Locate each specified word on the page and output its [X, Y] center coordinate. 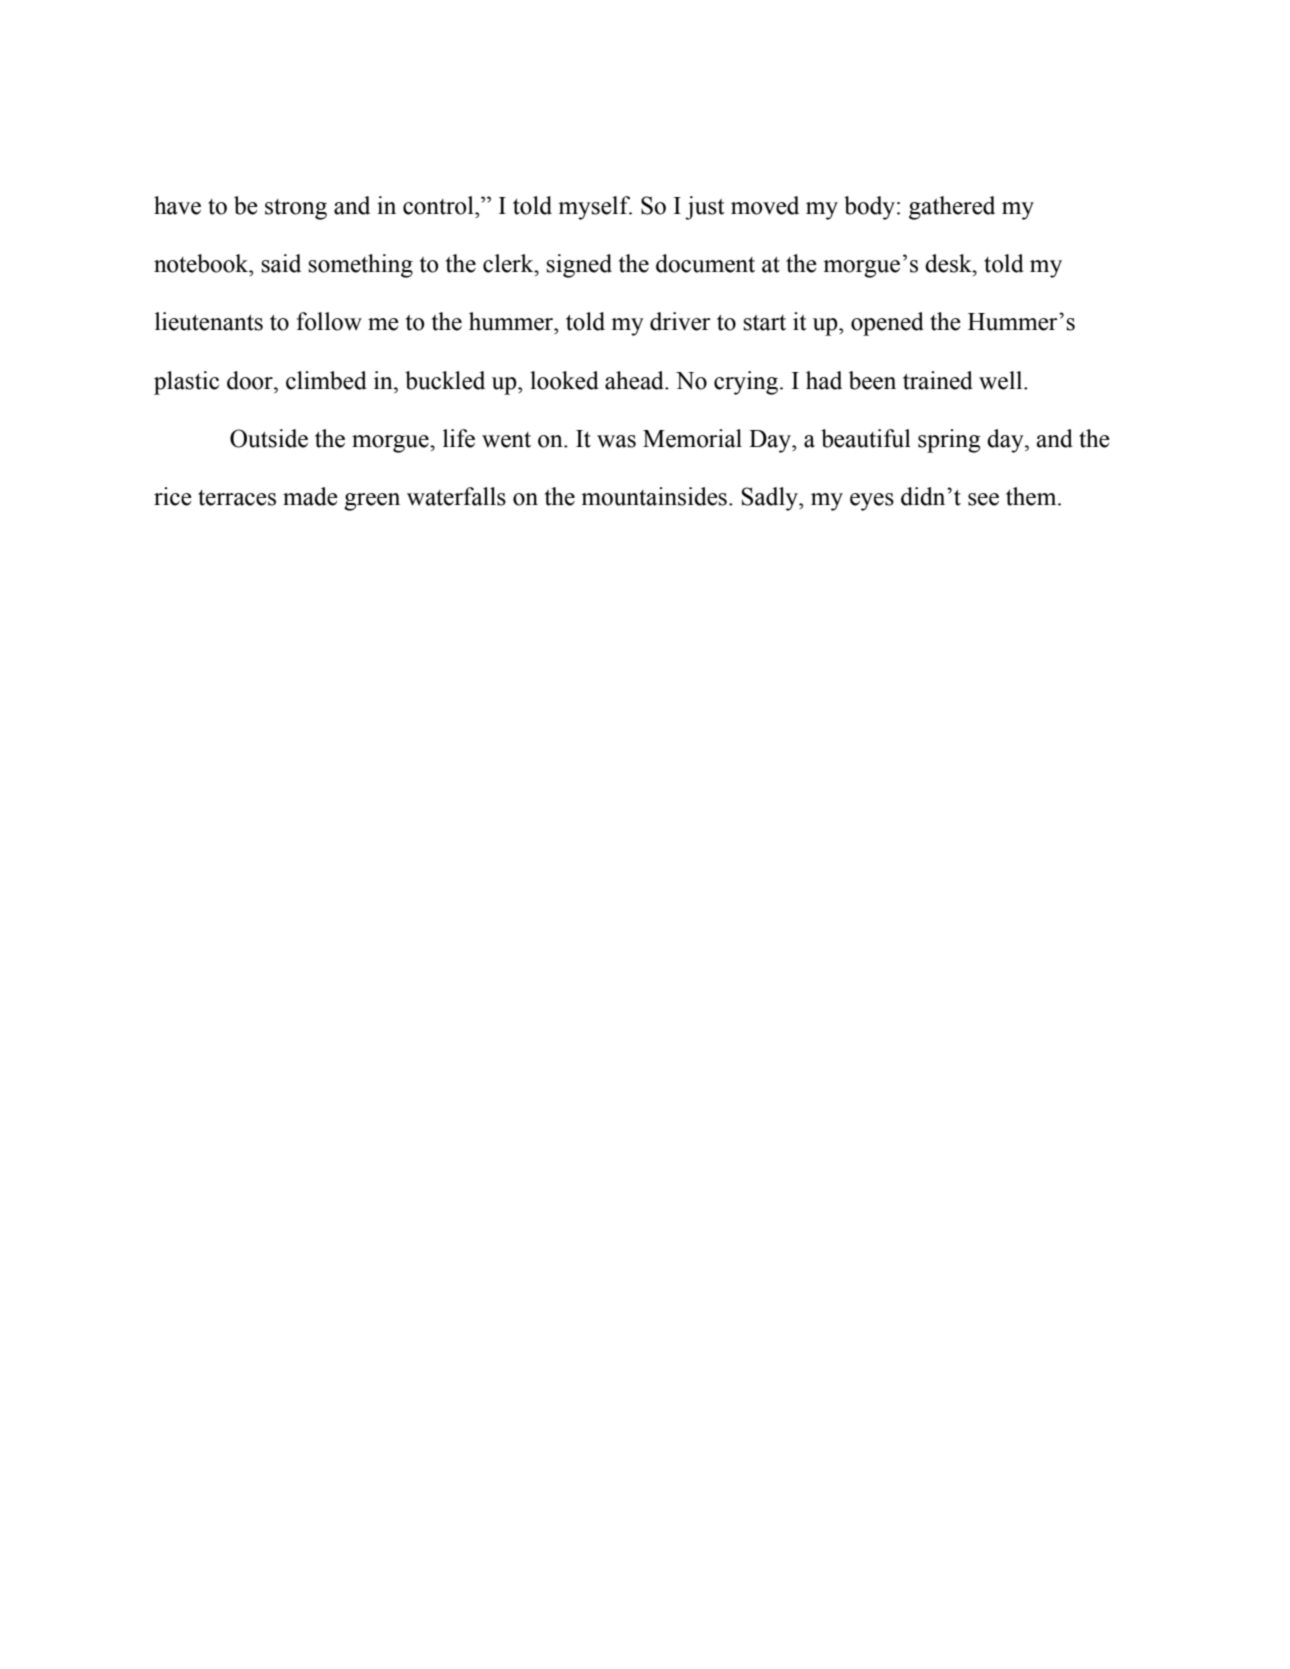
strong [296, 209]
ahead [635, 380]
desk [949, 263]
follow [329, 321]
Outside [269, 438]
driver [680, 321]
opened [887, 324]
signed [579, 266]
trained [938, 380]
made [310, 496]
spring [949, 441]
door [251, 380]
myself [595, 208]
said [281, 263]
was [616, 441]
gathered [952, 208]
